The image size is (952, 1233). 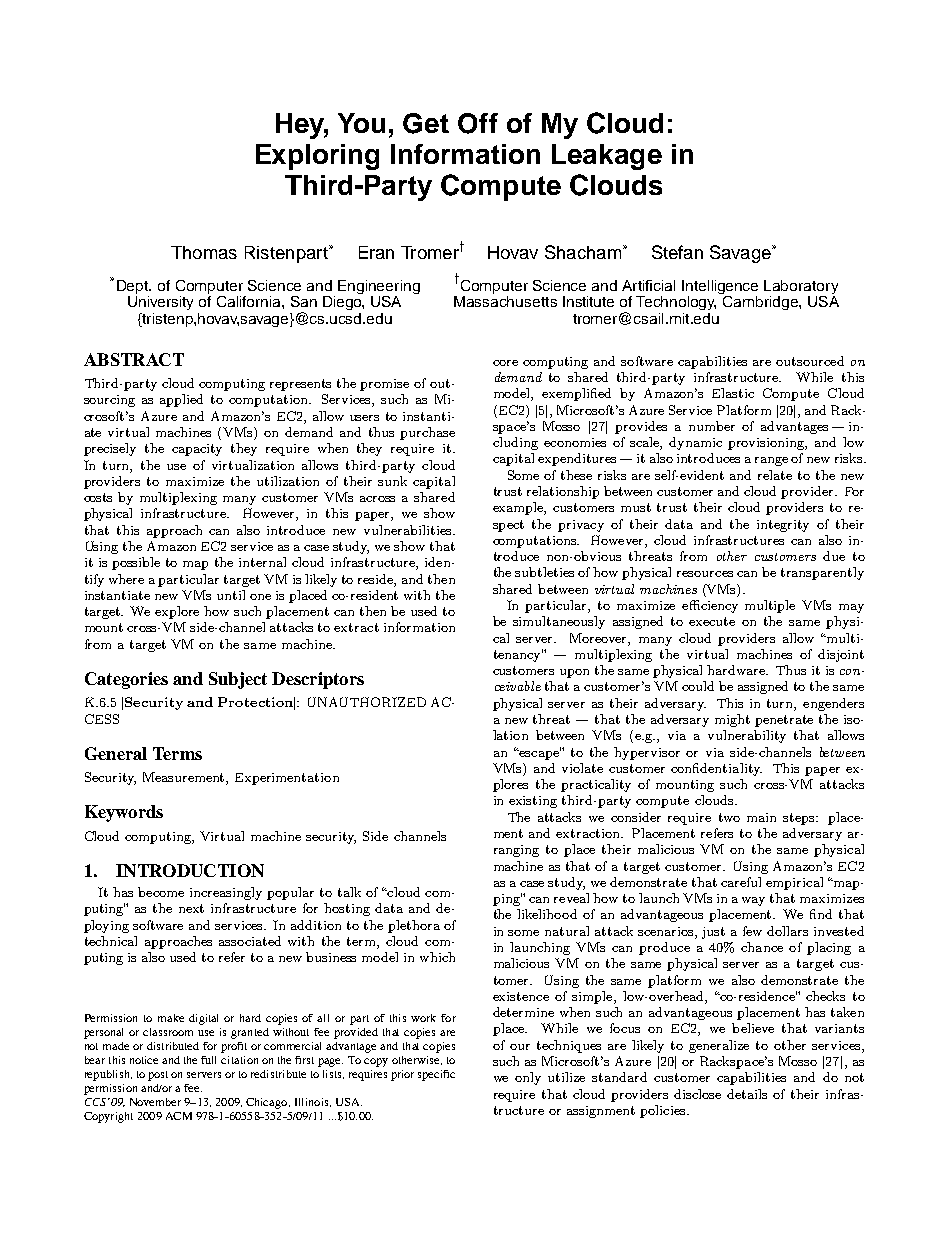 I want to click on post, so click(x=158, y=1076).
